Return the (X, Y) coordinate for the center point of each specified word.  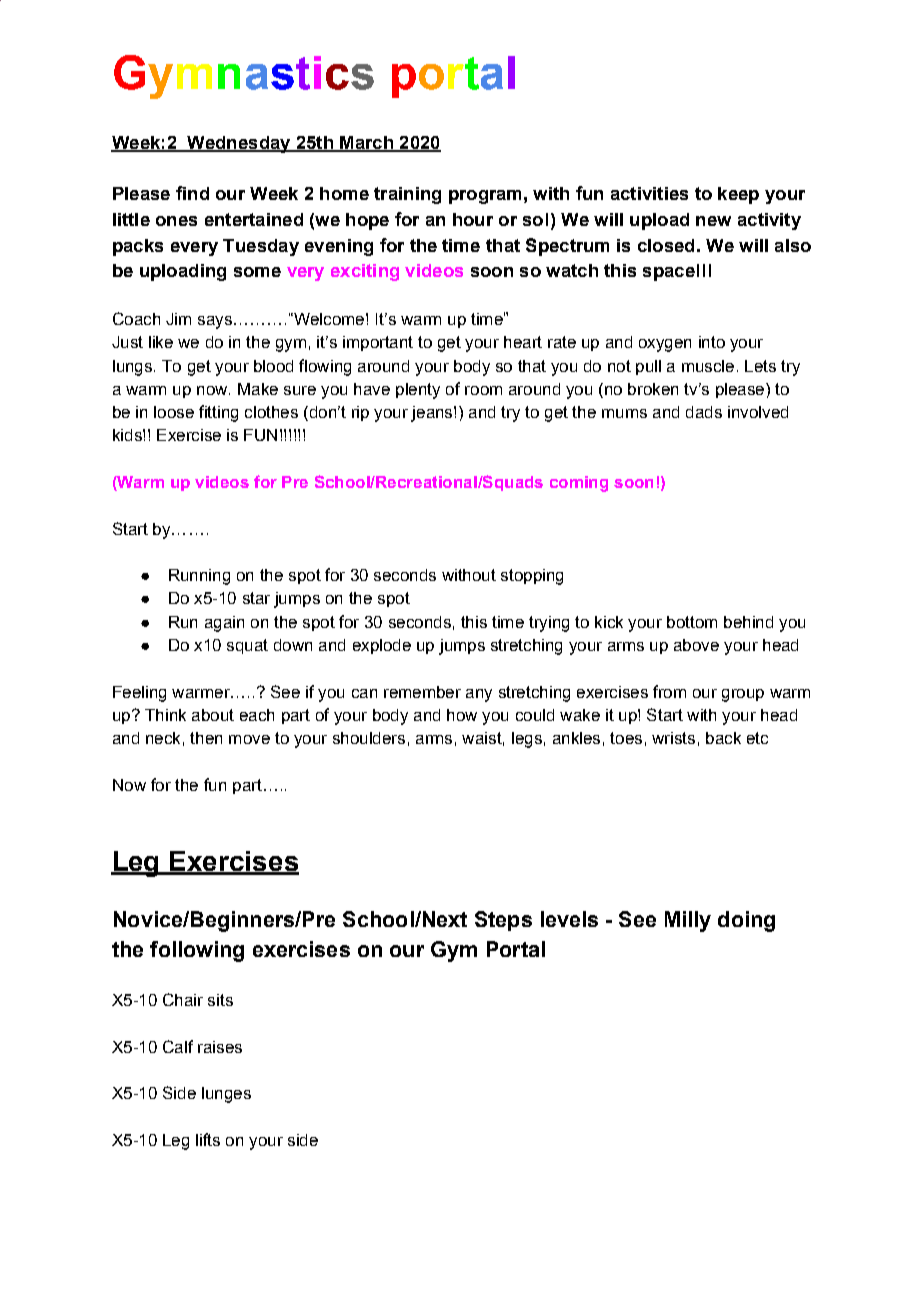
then (206, 738)
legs (527, 740)
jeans (433, 414)
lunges (226, 1095)
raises (220, 1047)
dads (704, 412)
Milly (688, 921)
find (192, 193)
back (723, 738)
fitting (218, 413)
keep (738, 195)
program (485, 197)
